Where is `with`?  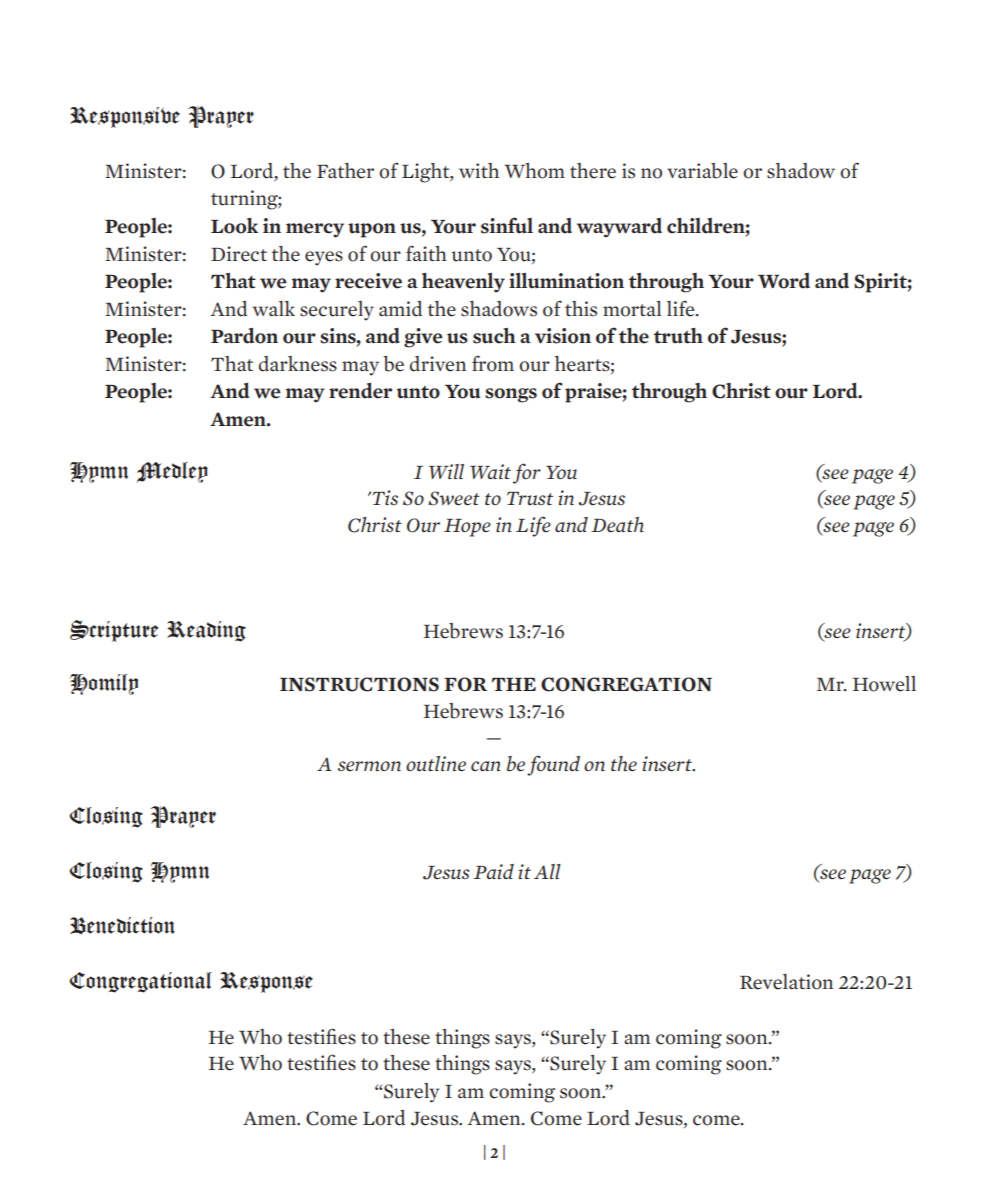
with is located at coordinates (479, 170).
